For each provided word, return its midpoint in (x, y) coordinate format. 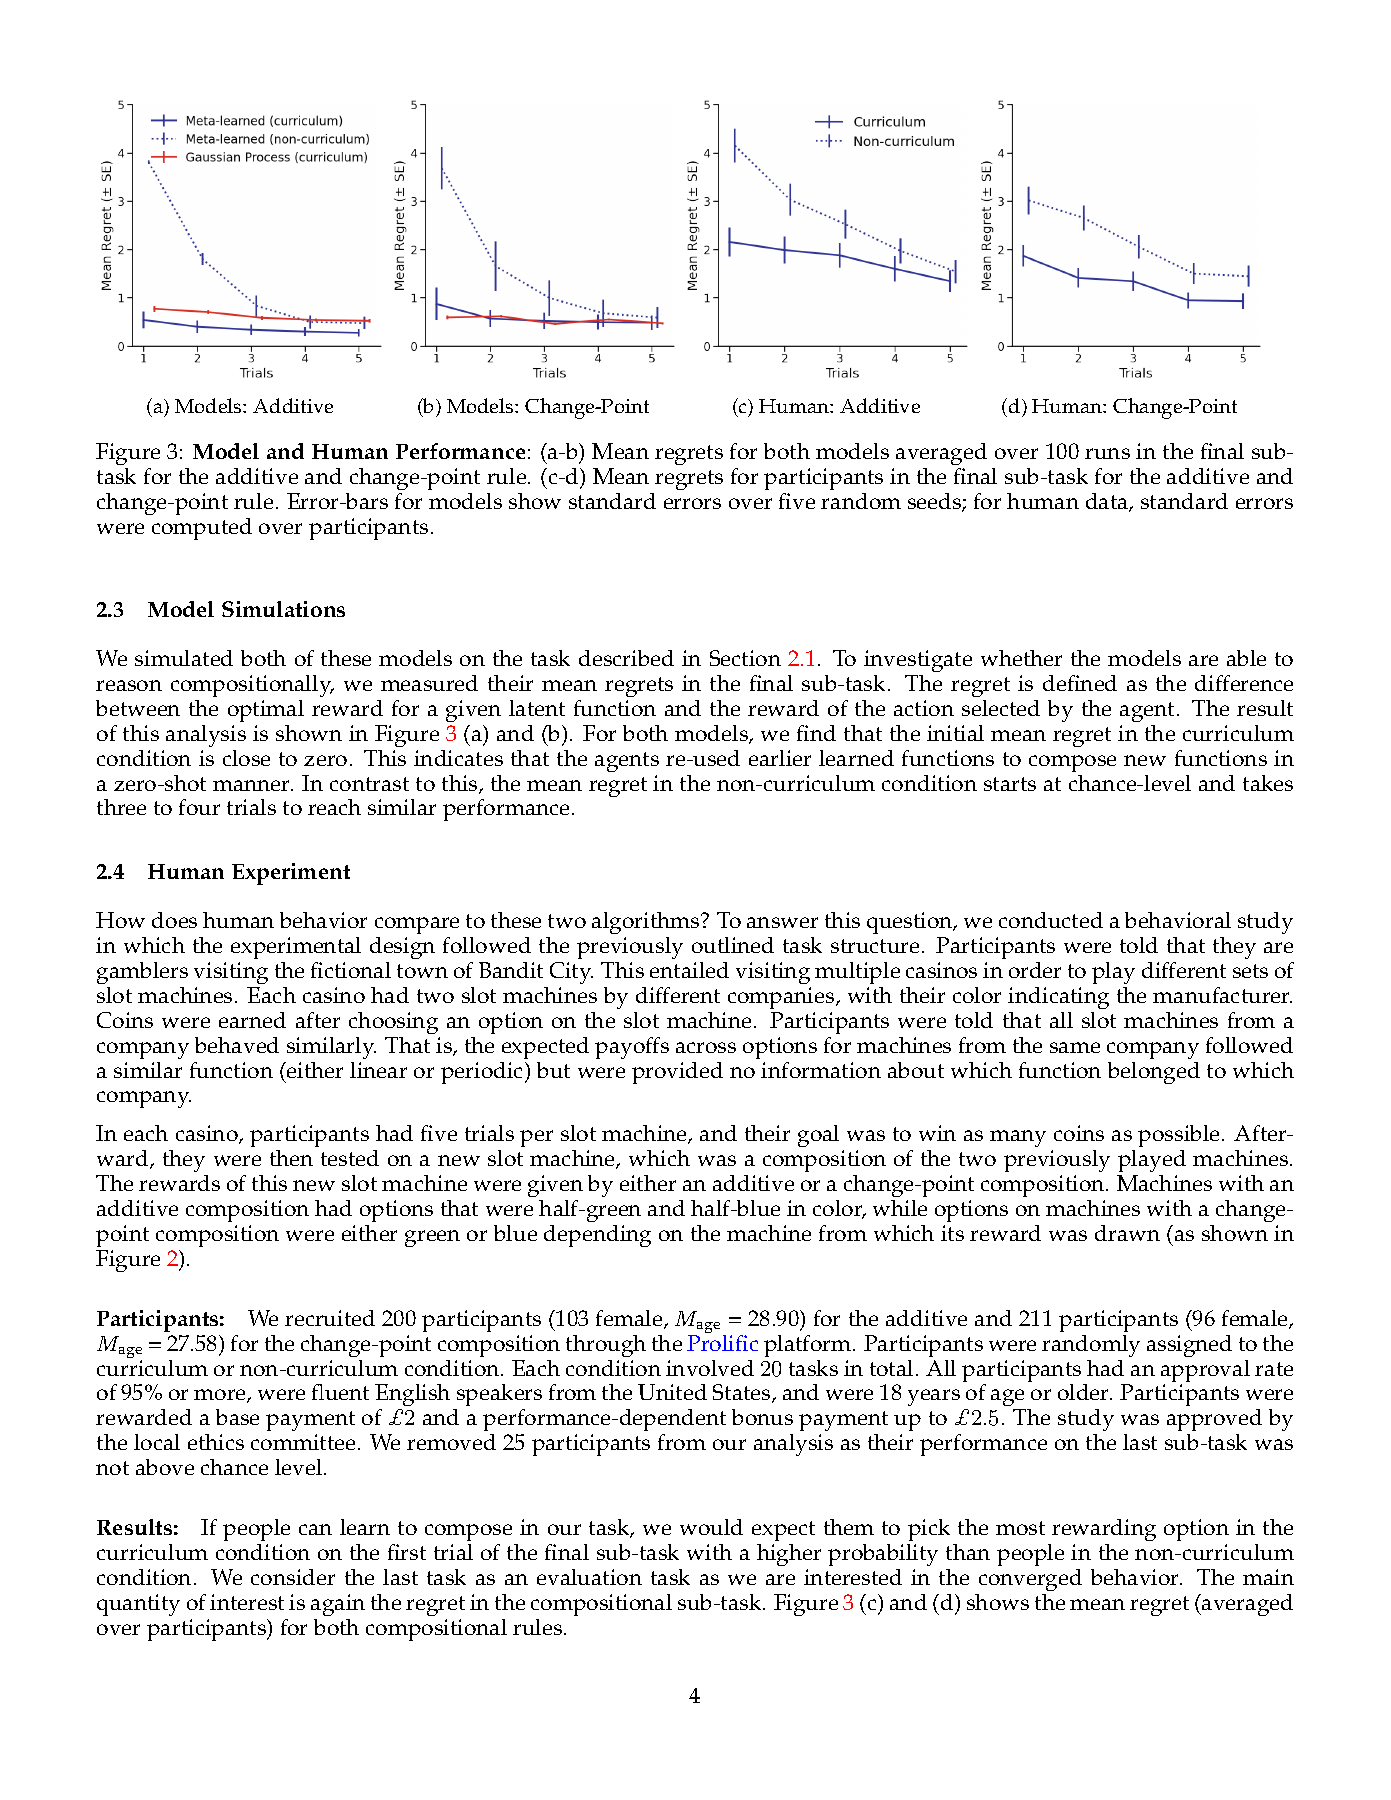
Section (745, 658)
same (1075, 1047)
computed (202, 529)
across (706, 1047)
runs (1107, 453)
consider (293, 1577)
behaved (237, 1045)
